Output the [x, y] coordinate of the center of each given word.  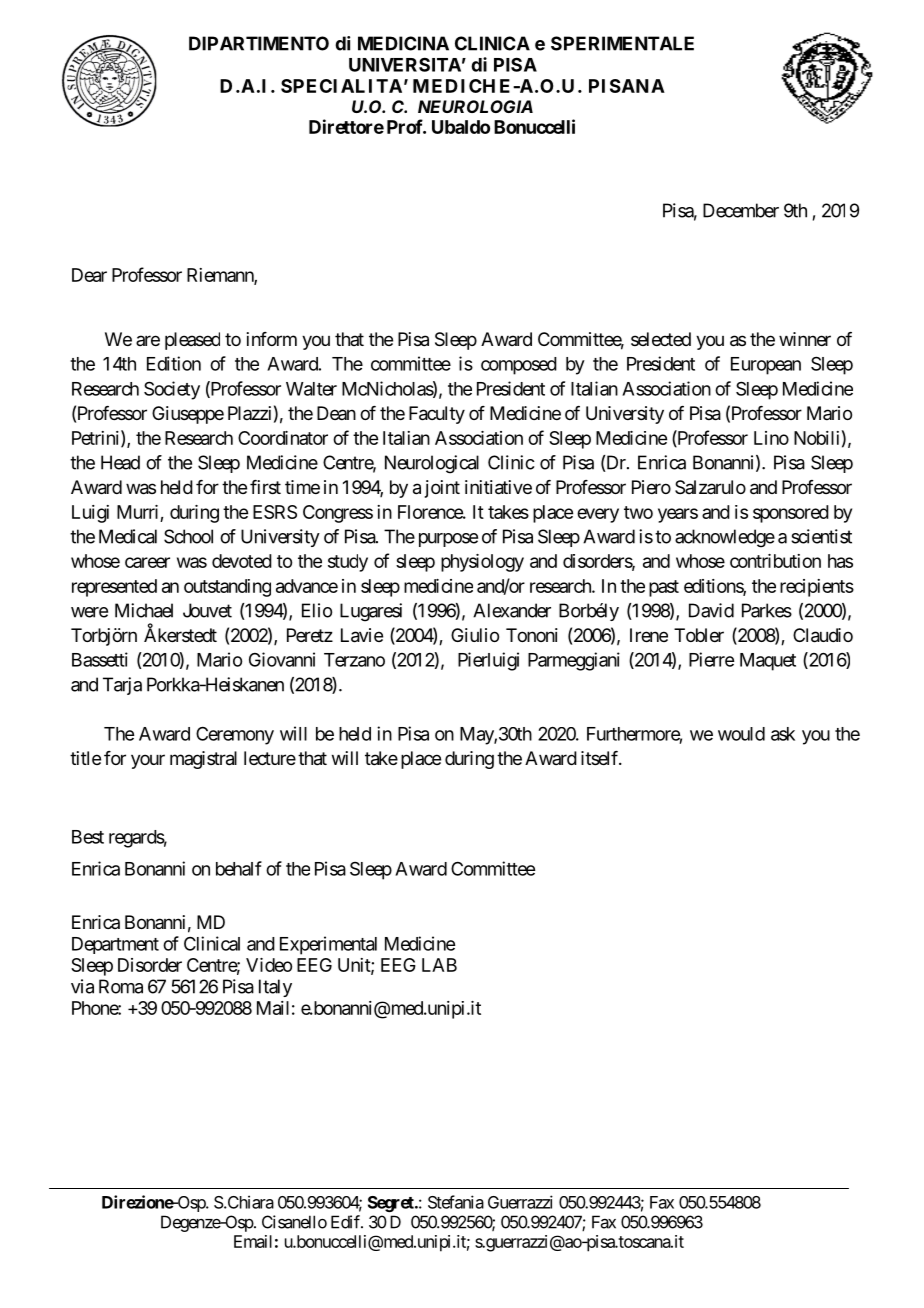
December [741, 210]
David [711, 610]
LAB [439, 965]
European [766, 366]
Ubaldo [461, 127]
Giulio [475, 635]
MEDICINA [403, 43]
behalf [239, 868]
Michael [144, 610]
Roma [121, 986]
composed [519, 366]
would [741, 734]
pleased [192, 341]
